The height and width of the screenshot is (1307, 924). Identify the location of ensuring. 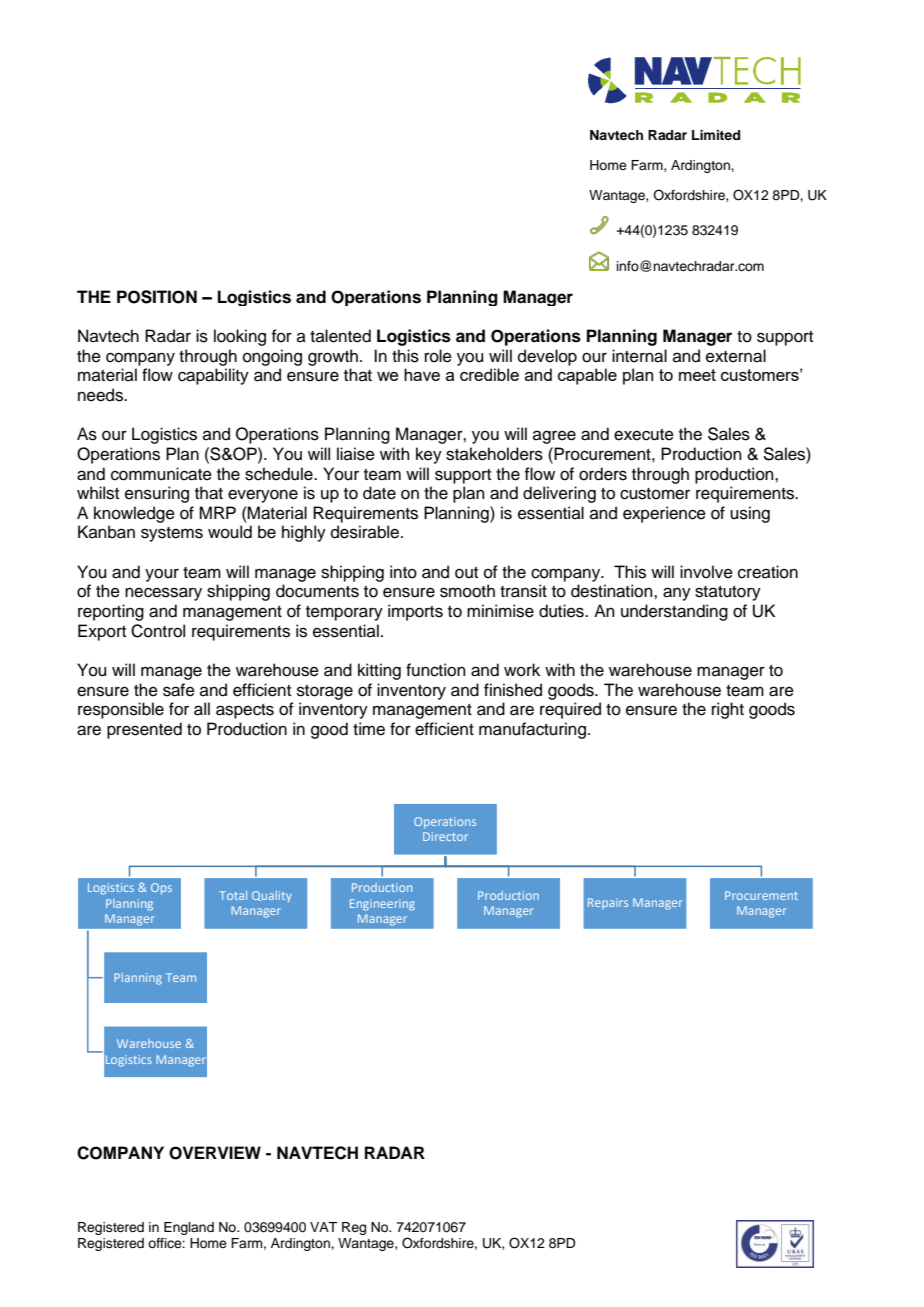
(157, 494).
